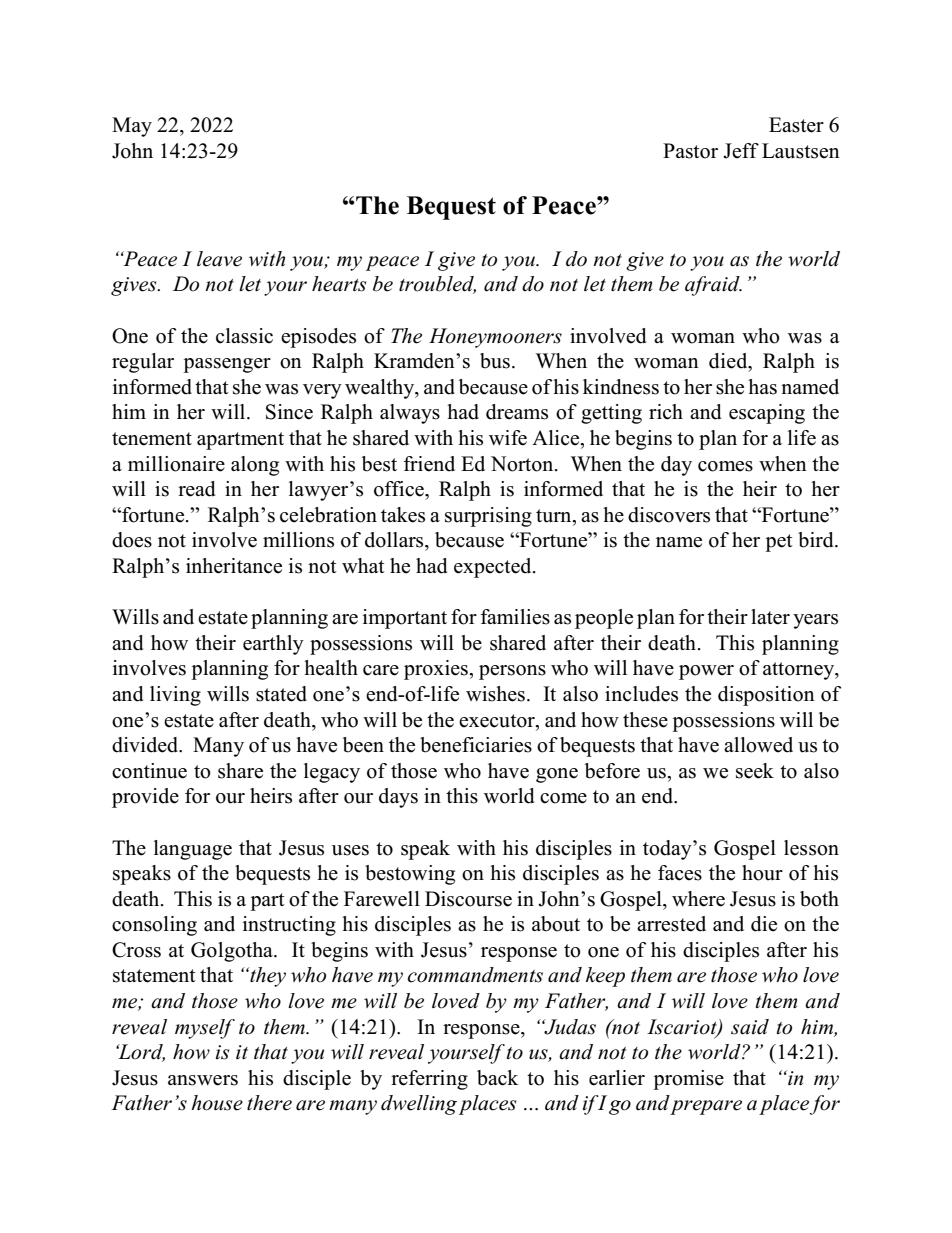 The width and height of the screenshot is (952, 1233). Describe the element at coordinates (688, 1080) in the screenshot. I see `promise` at that location.
